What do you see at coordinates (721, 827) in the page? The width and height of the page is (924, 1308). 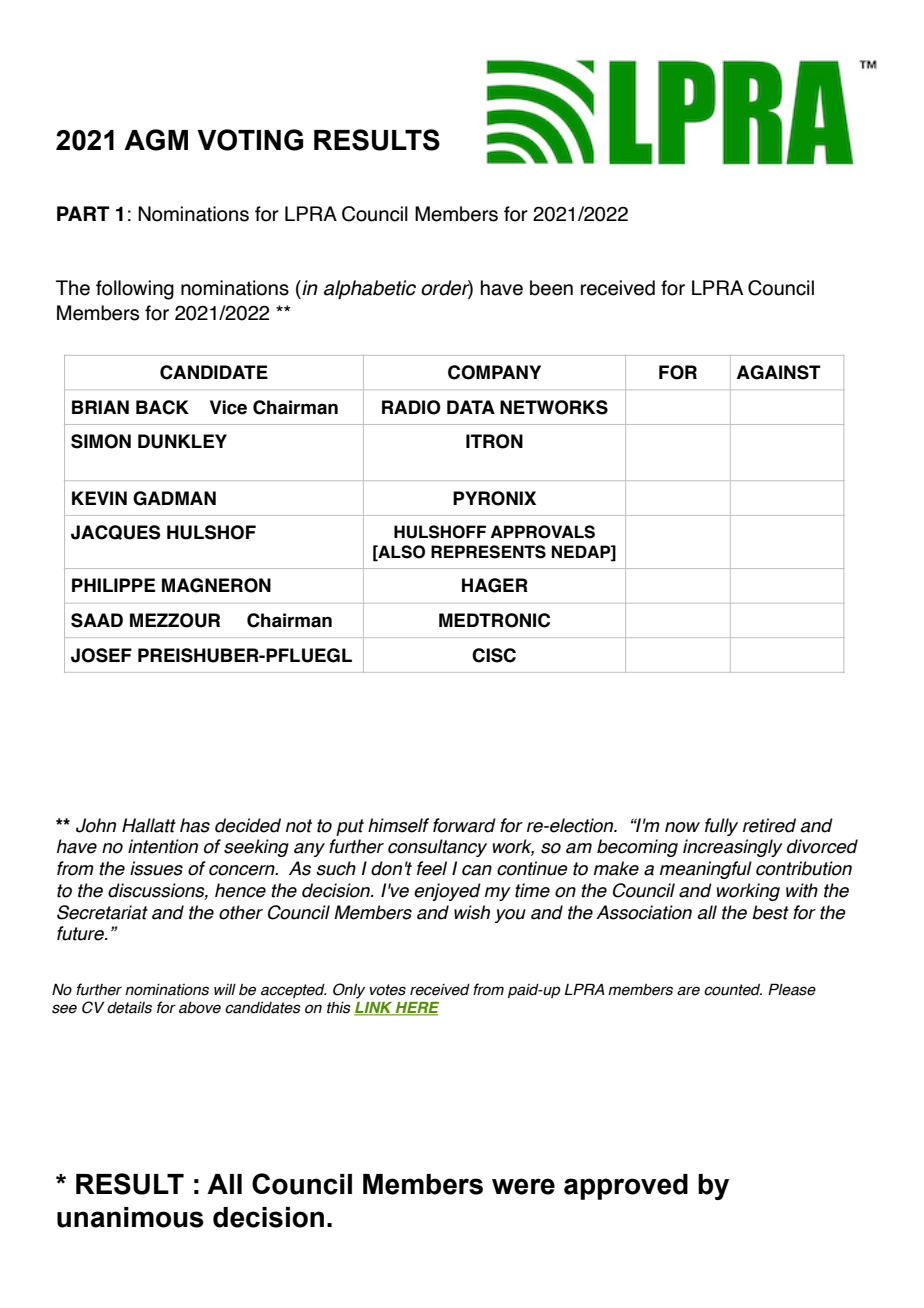 I see `fully` at bounding box center [721, 827].
